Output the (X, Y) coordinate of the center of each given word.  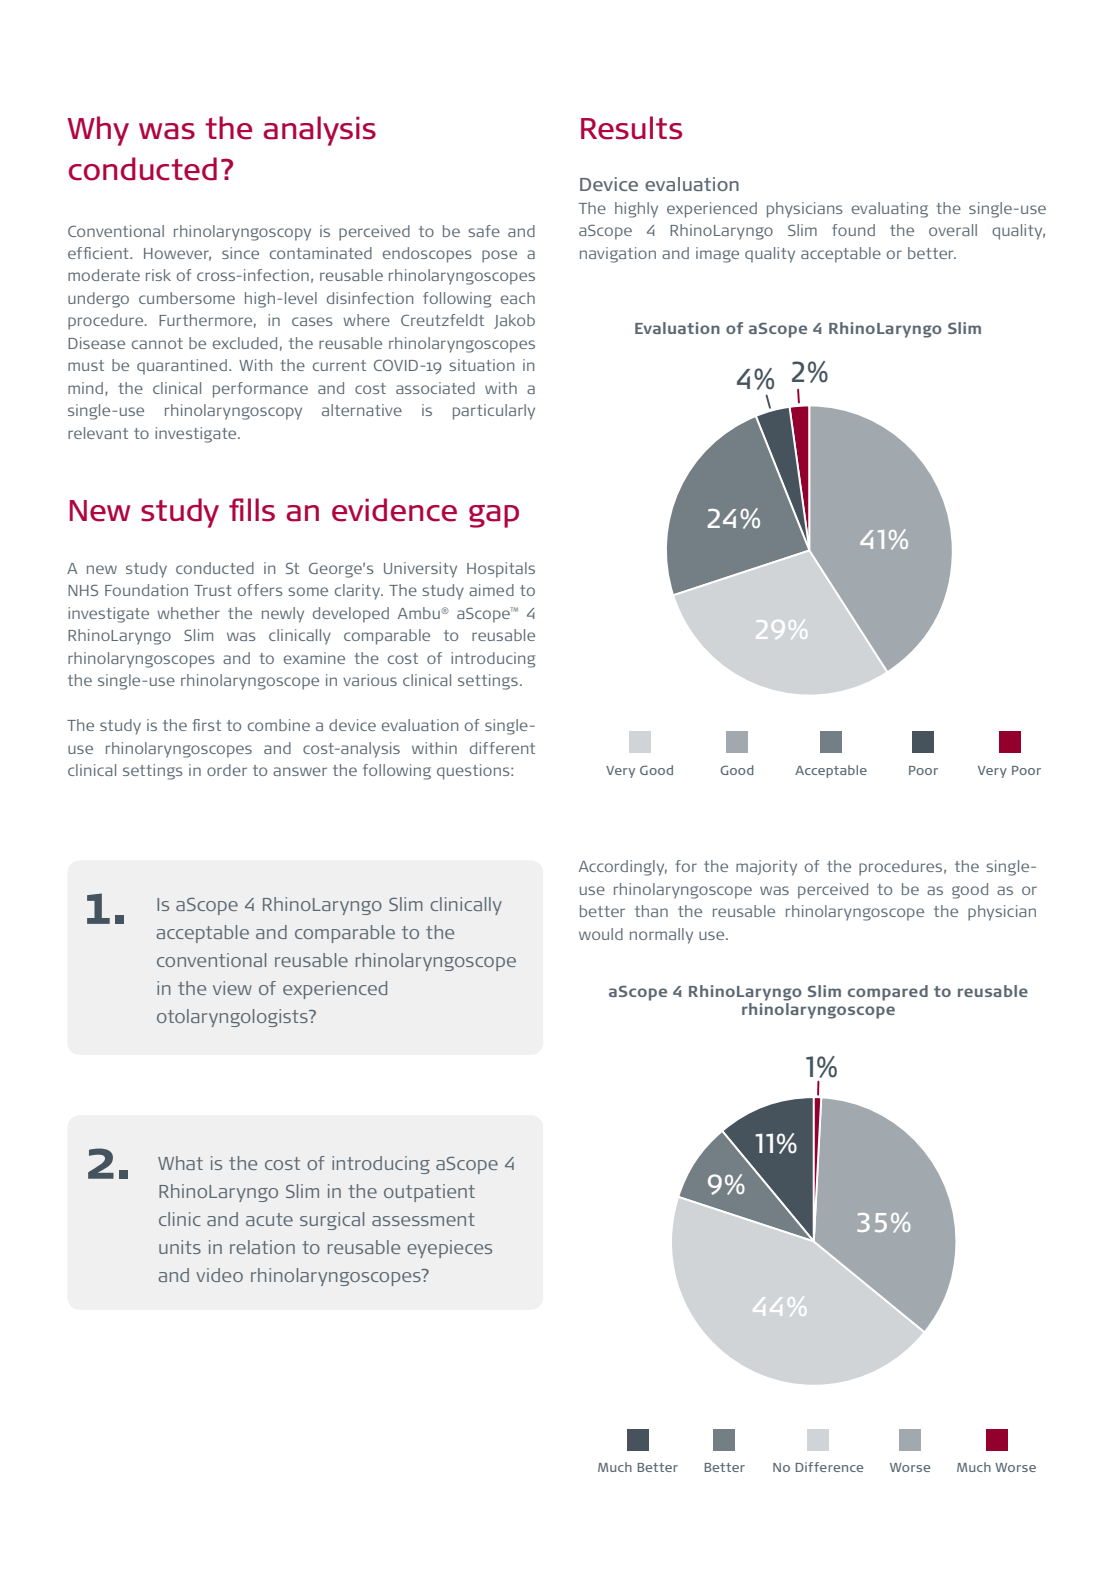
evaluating (890, 210)
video (219, 1275)
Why (98, 131)
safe (484, 231)
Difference (829, 1467)
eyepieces (449, 1249)
